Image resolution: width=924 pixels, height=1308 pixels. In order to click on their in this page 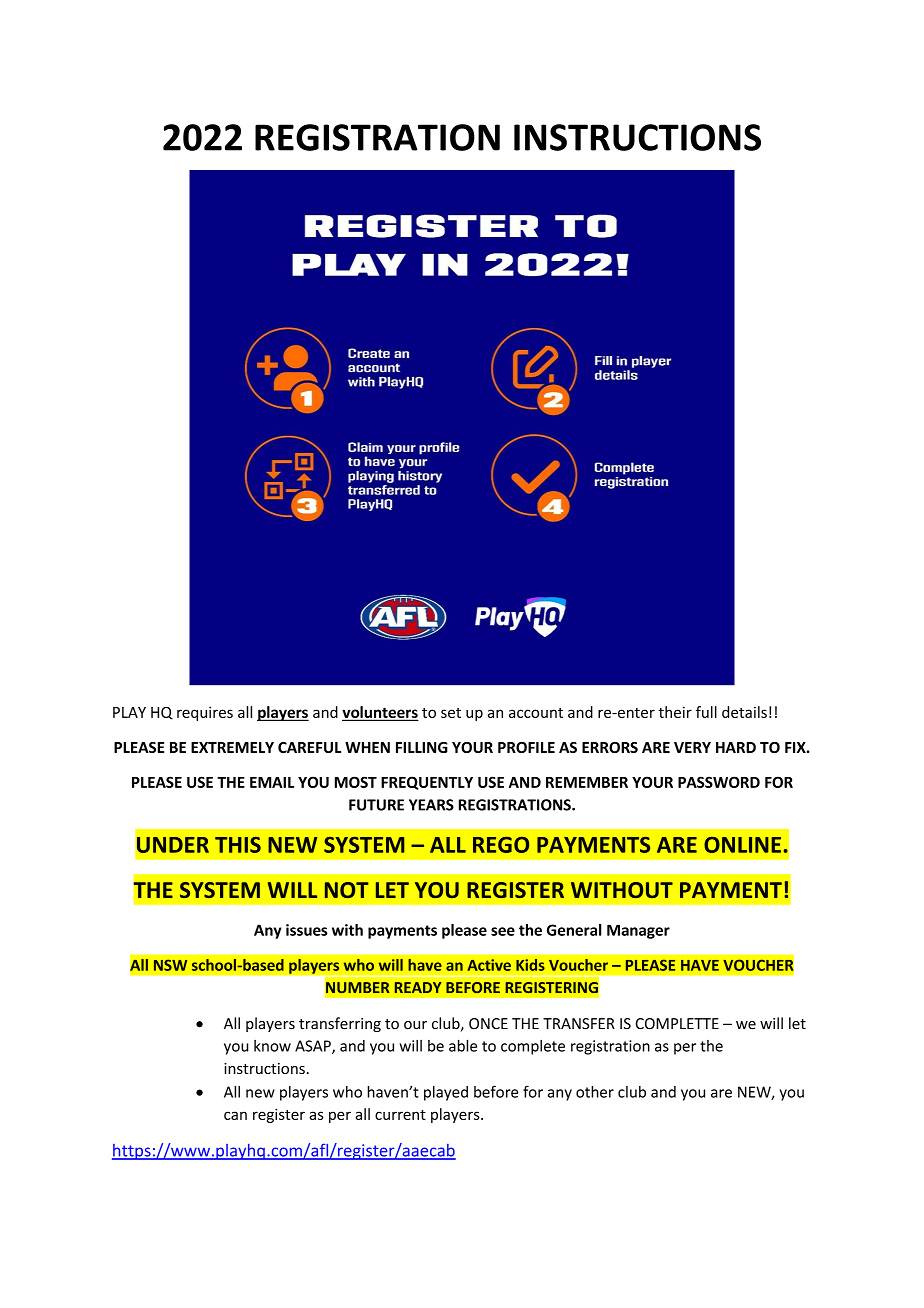, I will do `click(675, 712)`.
